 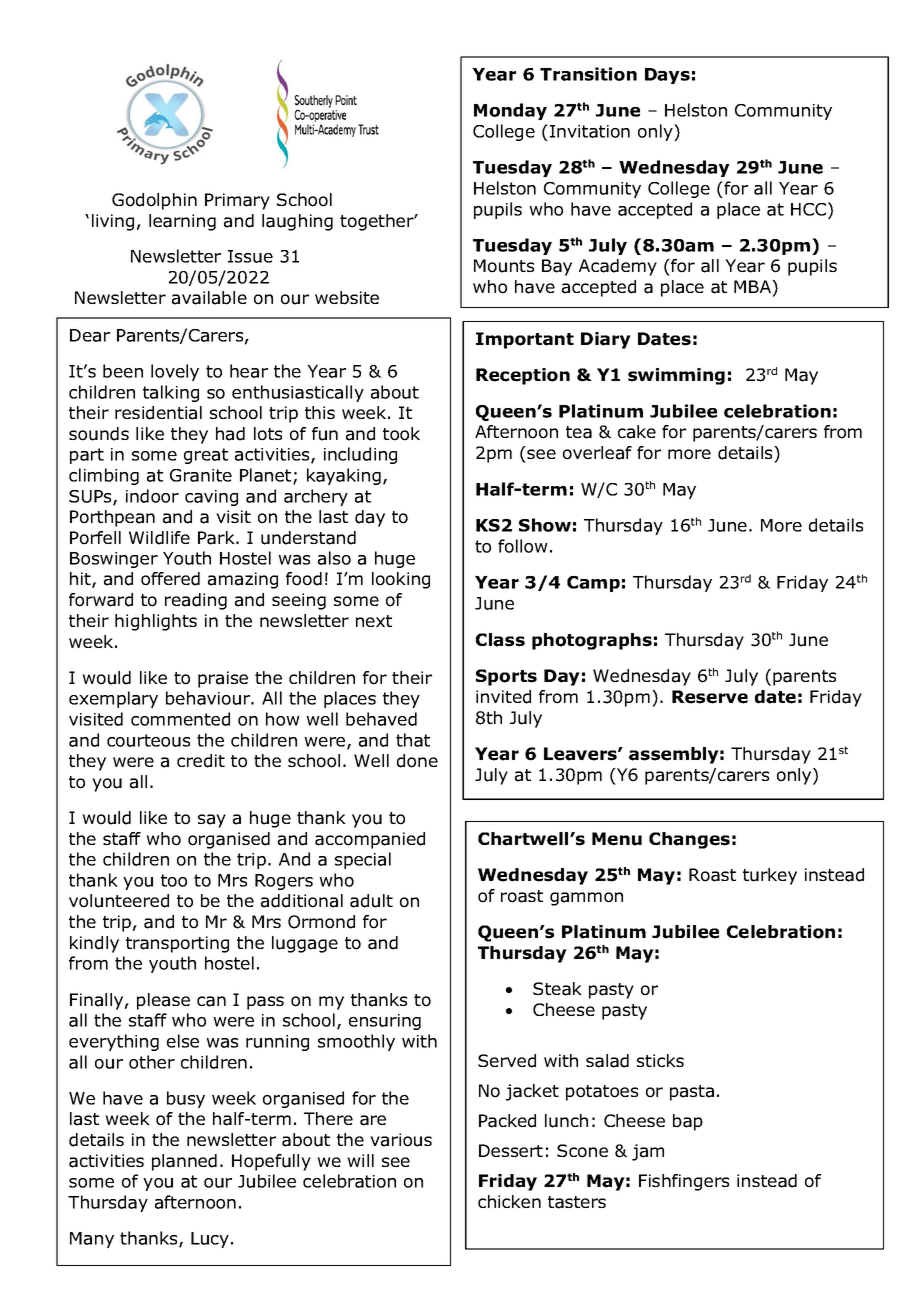 What do you see at coordinates (648, 1152) in the screenshot?
I see `jam` at bounding box center [648, 1152].
